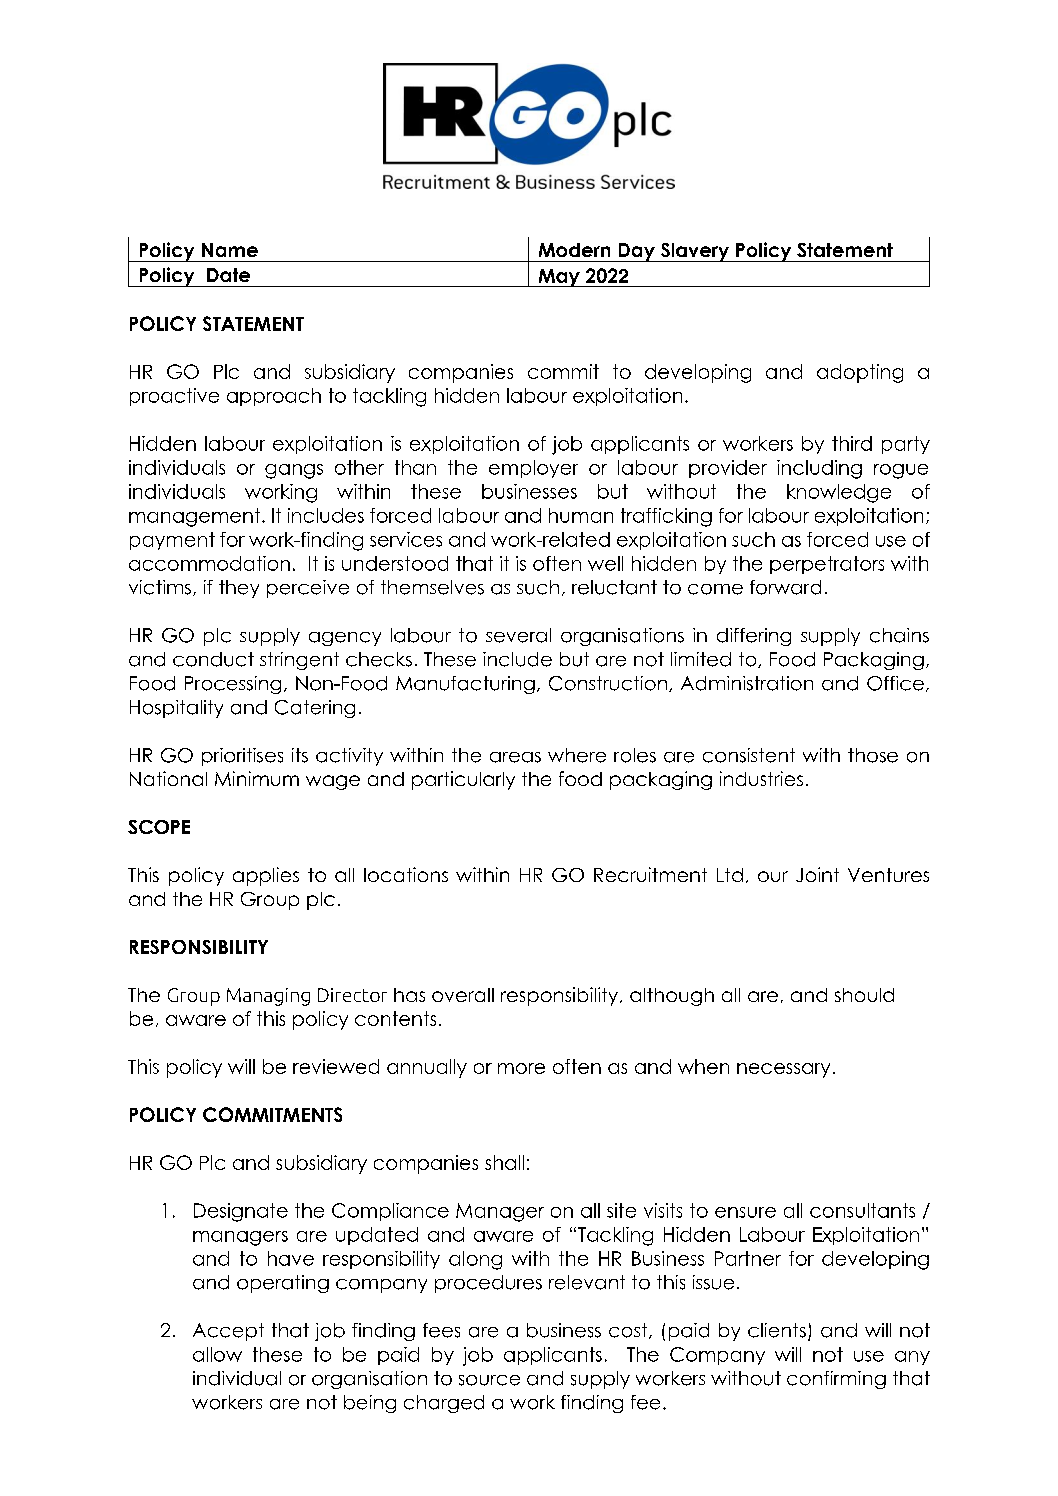 The height and width of the page is (1496, 1058). I want to click on areas, so click(515, 757).
